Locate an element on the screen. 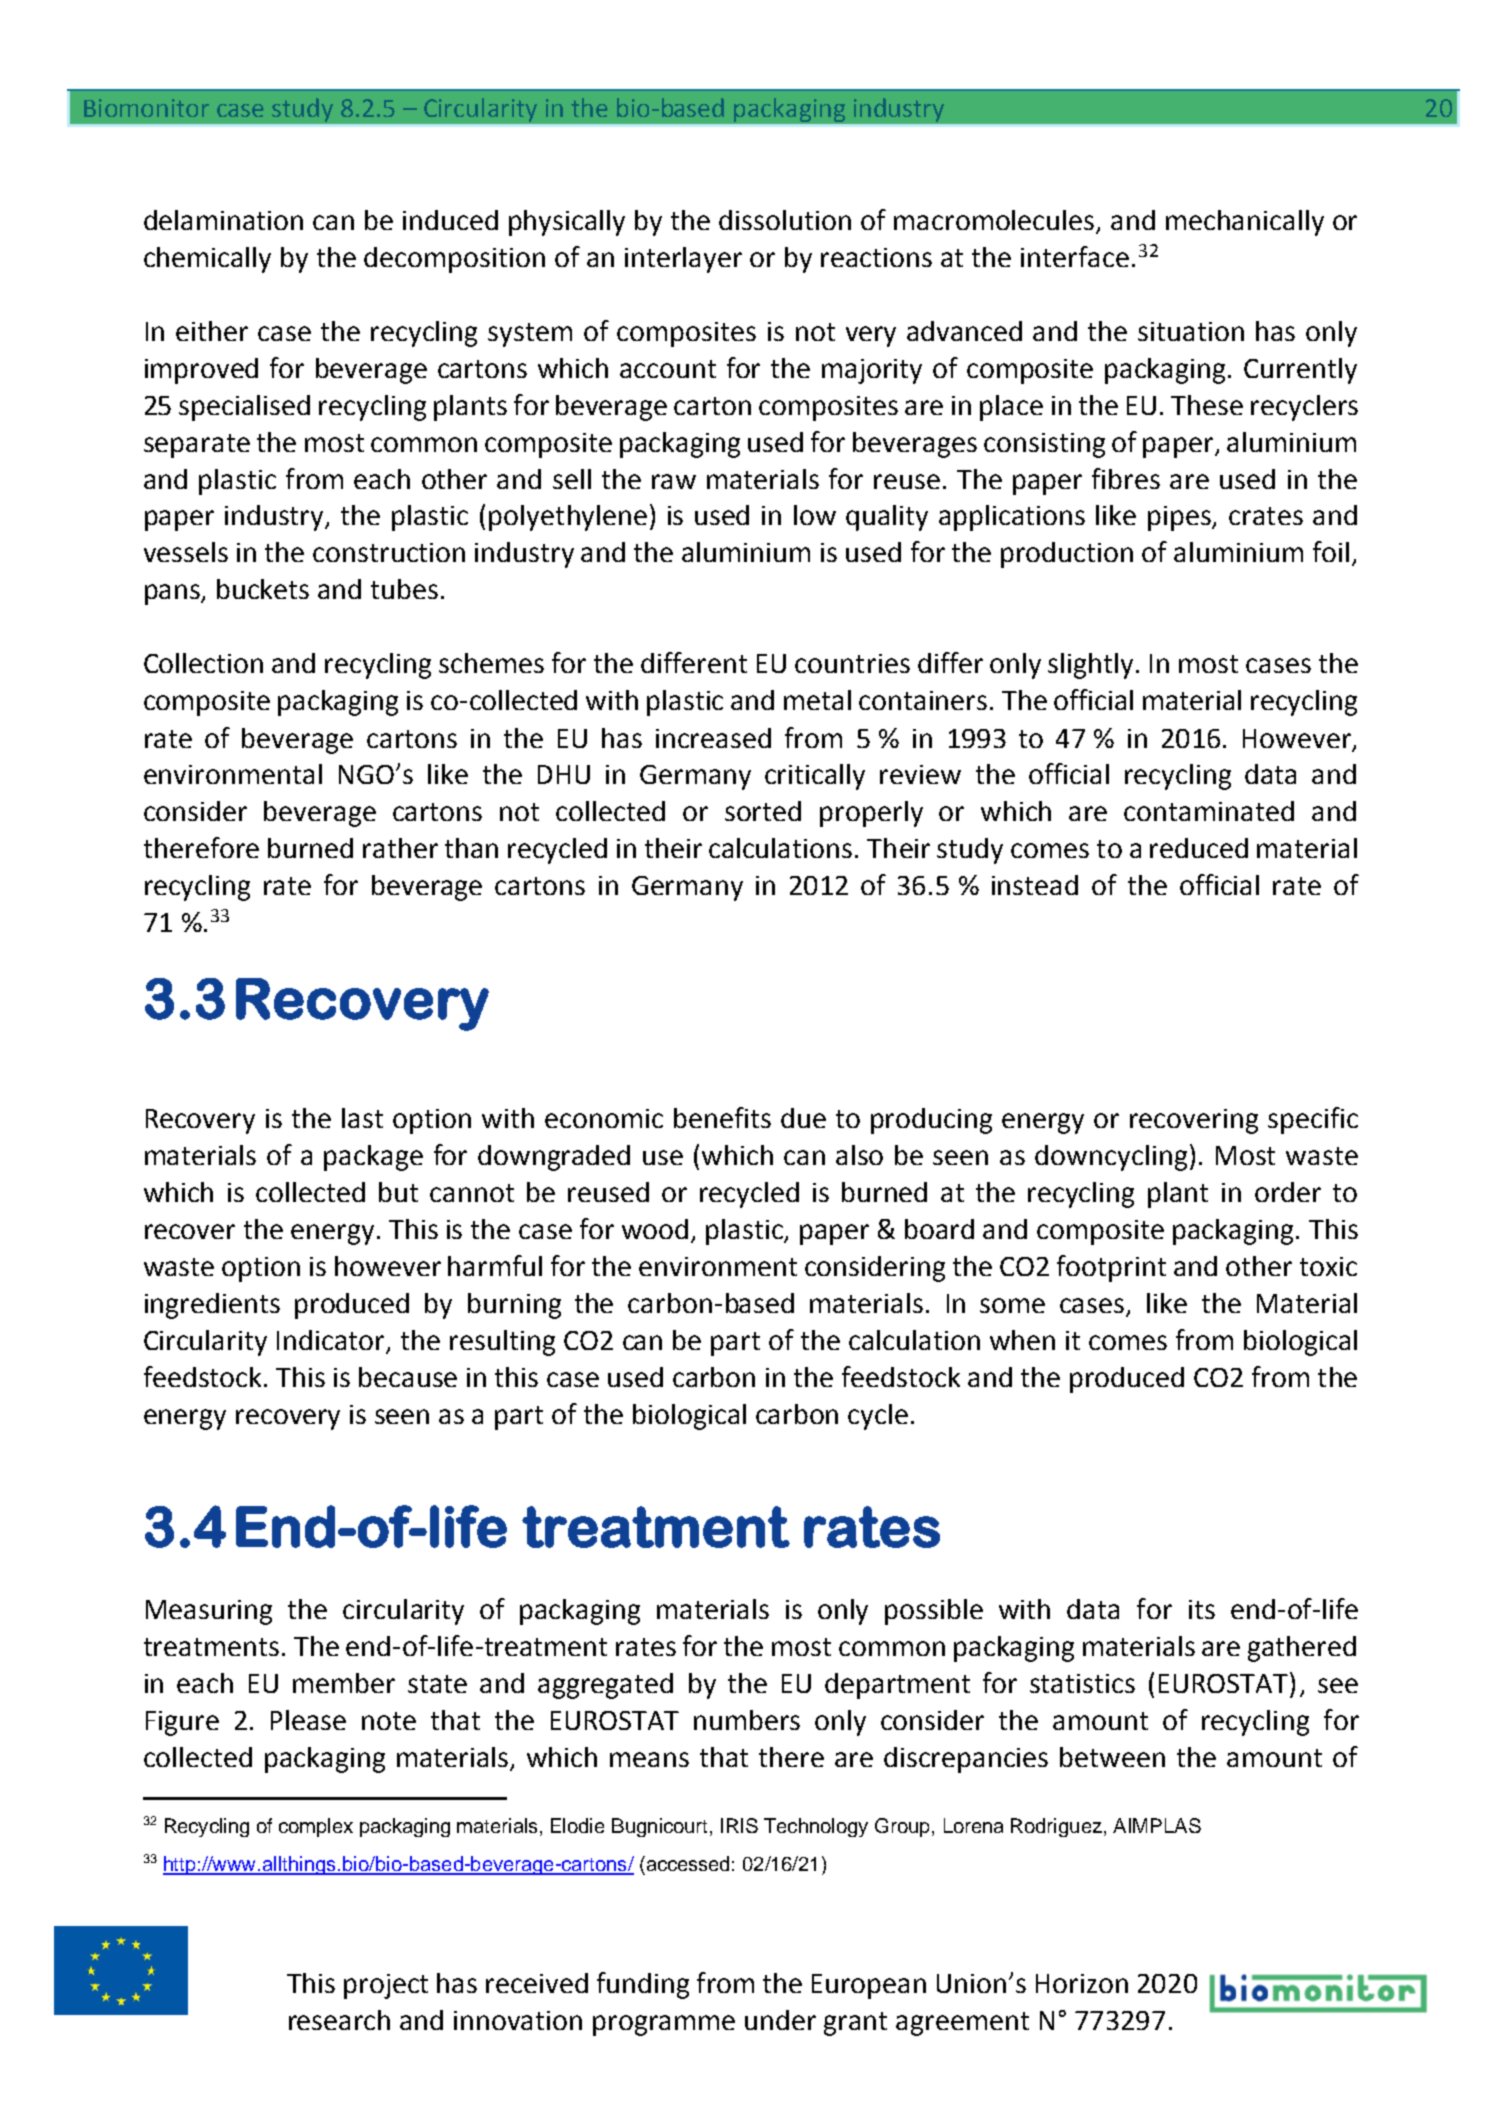 The width and height of the screenshot is (1502, 2125). reduced is located at coordinates (1199, 848).
